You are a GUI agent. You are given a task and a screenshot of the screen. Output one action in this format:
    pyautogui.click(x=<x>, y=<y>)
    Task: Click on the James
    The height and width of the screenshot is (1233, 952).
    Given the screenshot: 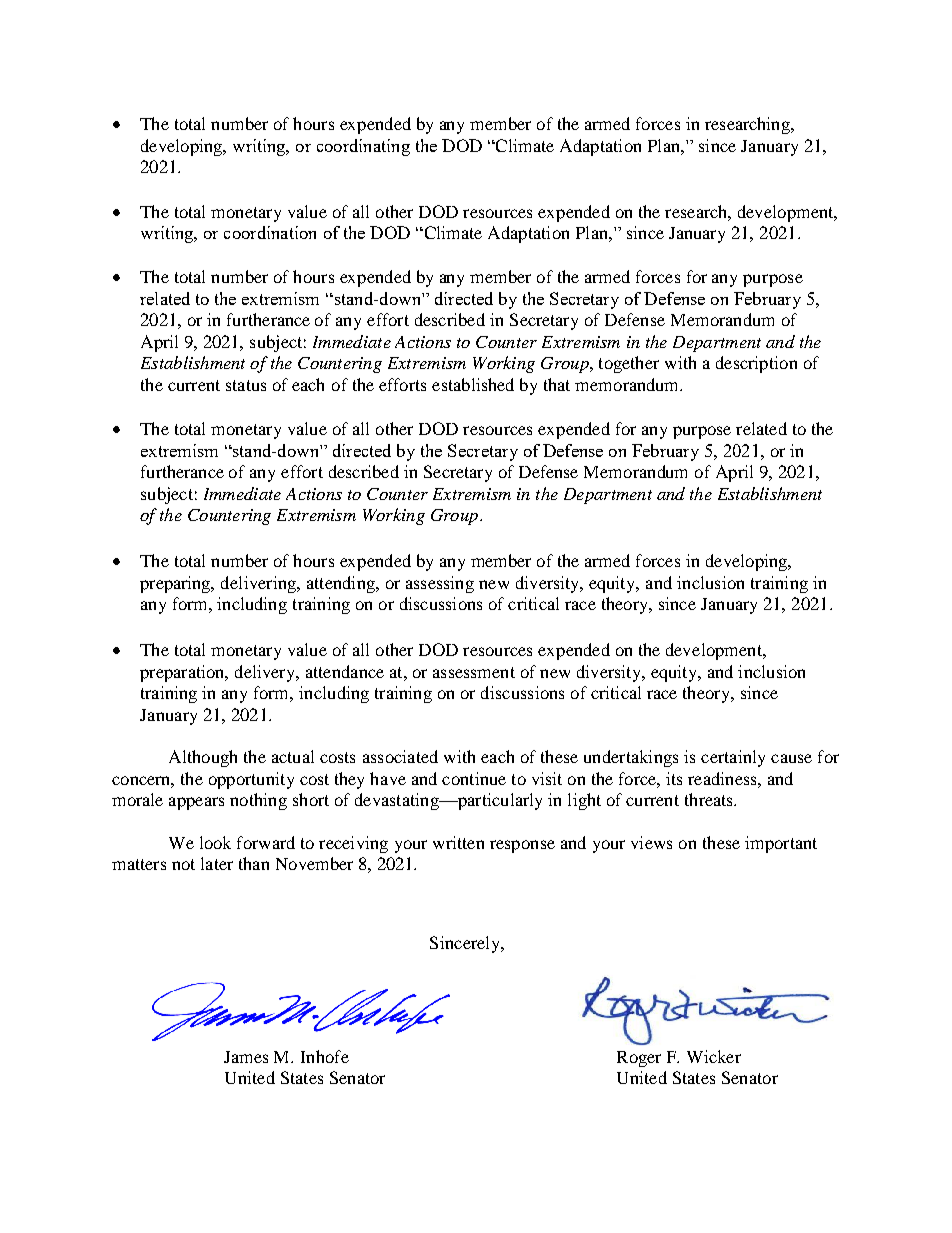 What is the action you would take?
    pyautogui.click(x=246, y=1057)
